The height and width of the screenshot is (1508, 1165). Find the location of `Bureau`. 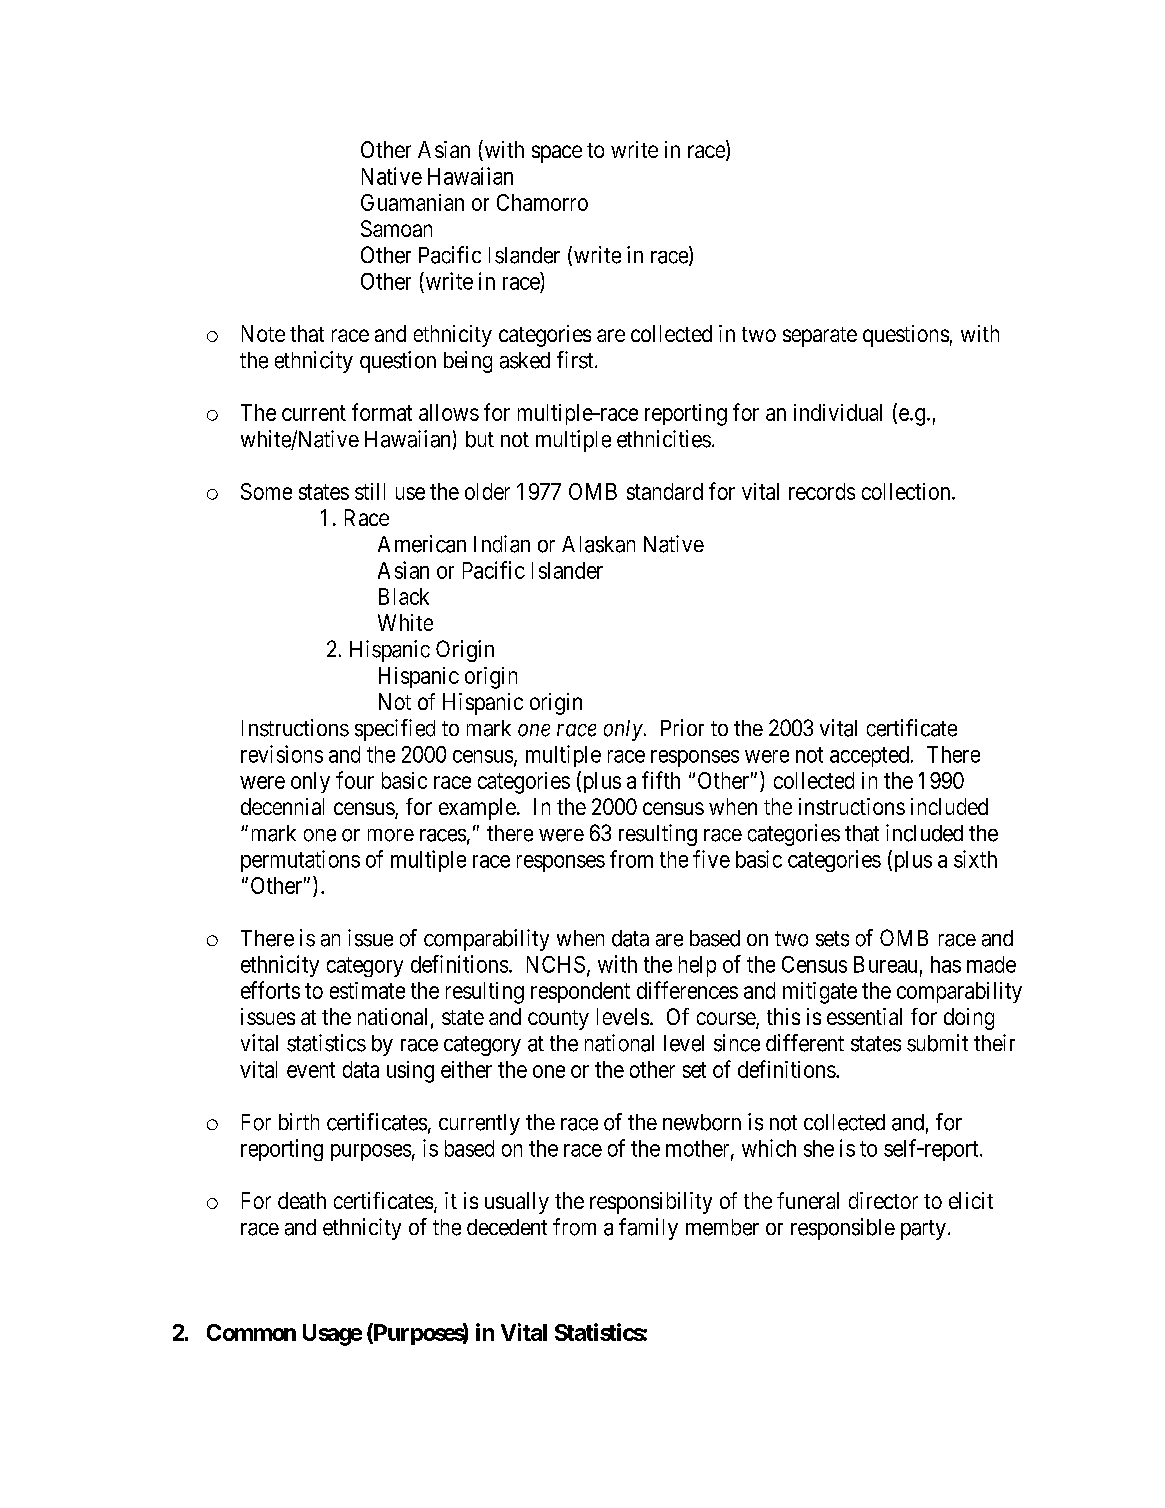

Bureau is located at coordinates (885, 964).
